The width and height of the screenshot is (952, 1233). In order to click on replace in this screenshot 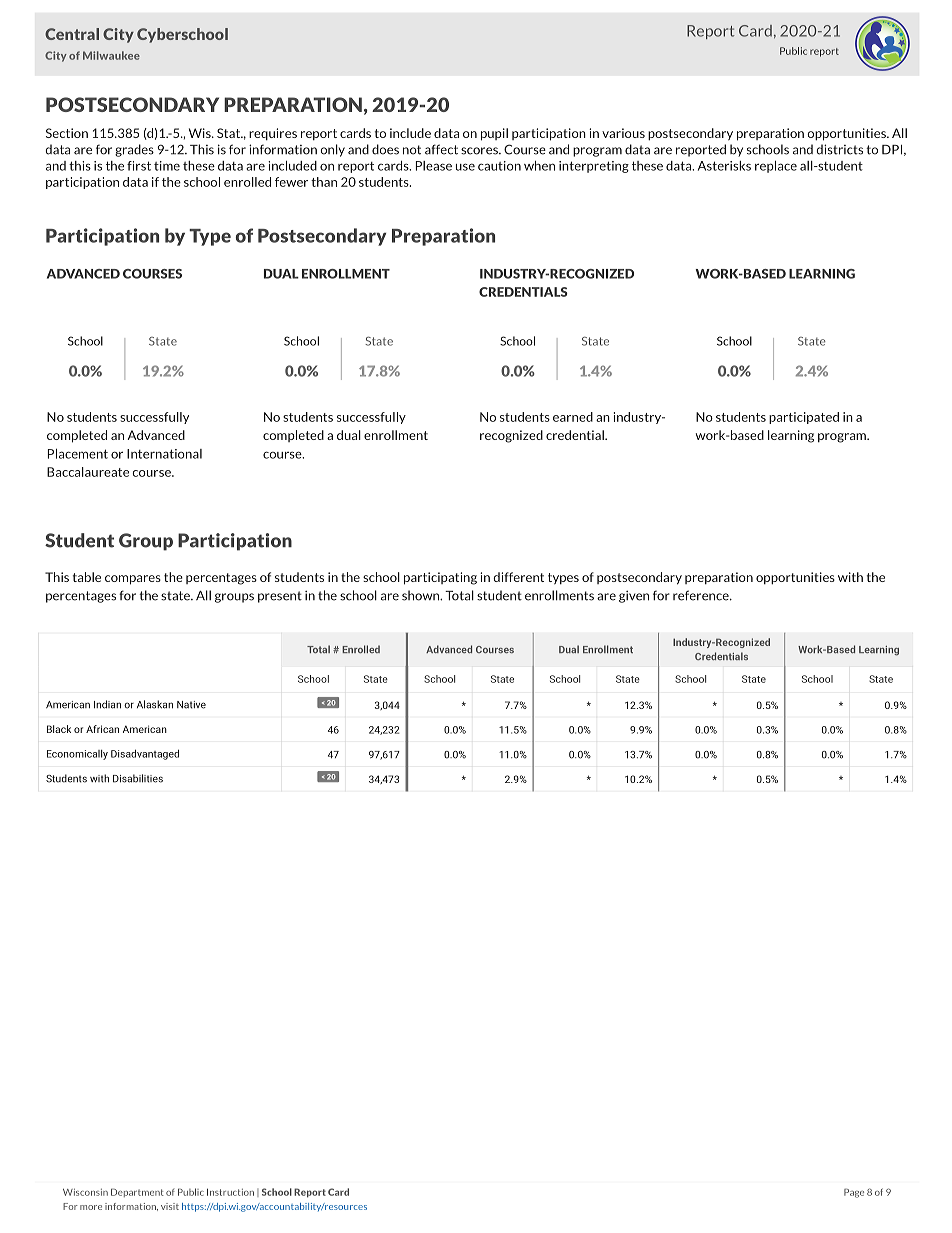, I will do `click(776, 167)`.
